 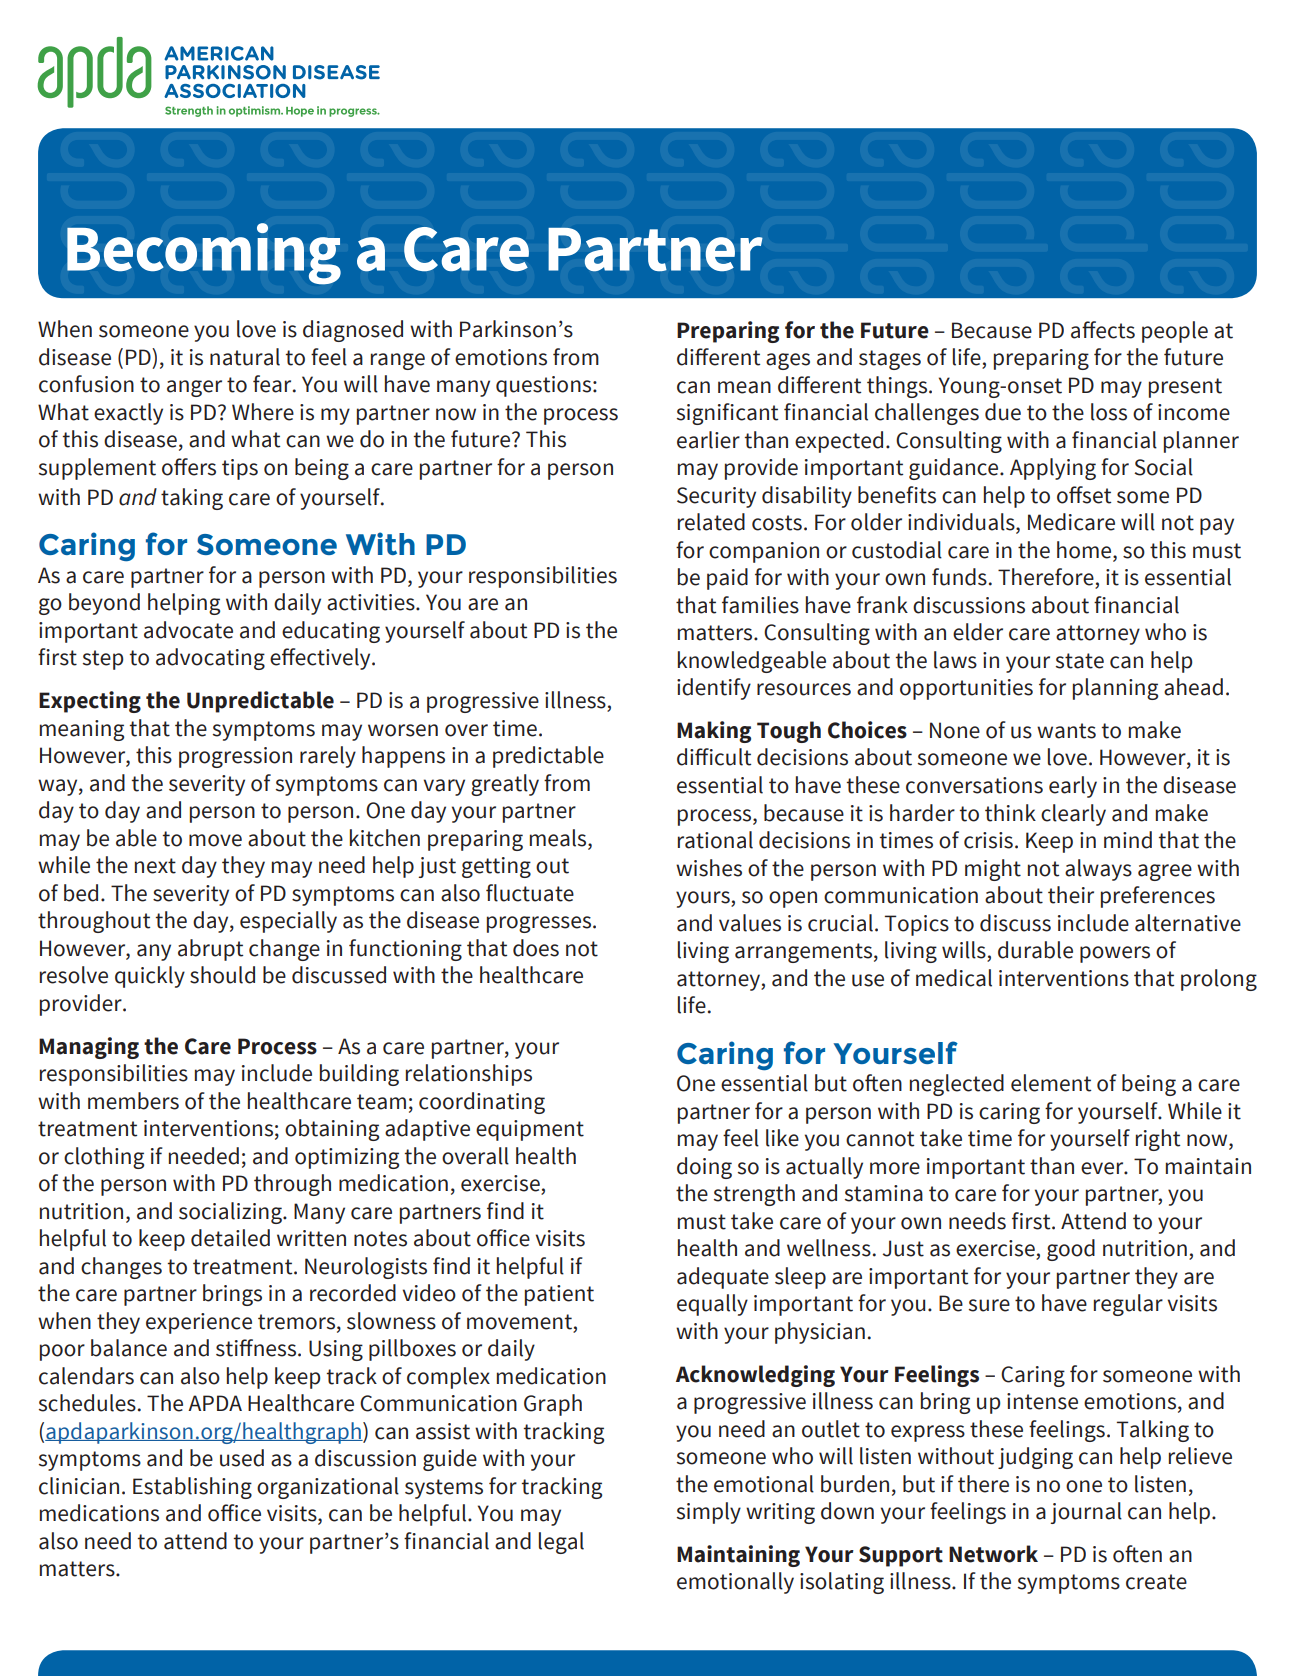 What do you see at coordinates (192, 1488) in the page?
I see `Establishing` at bounding box center [192, 1488].
